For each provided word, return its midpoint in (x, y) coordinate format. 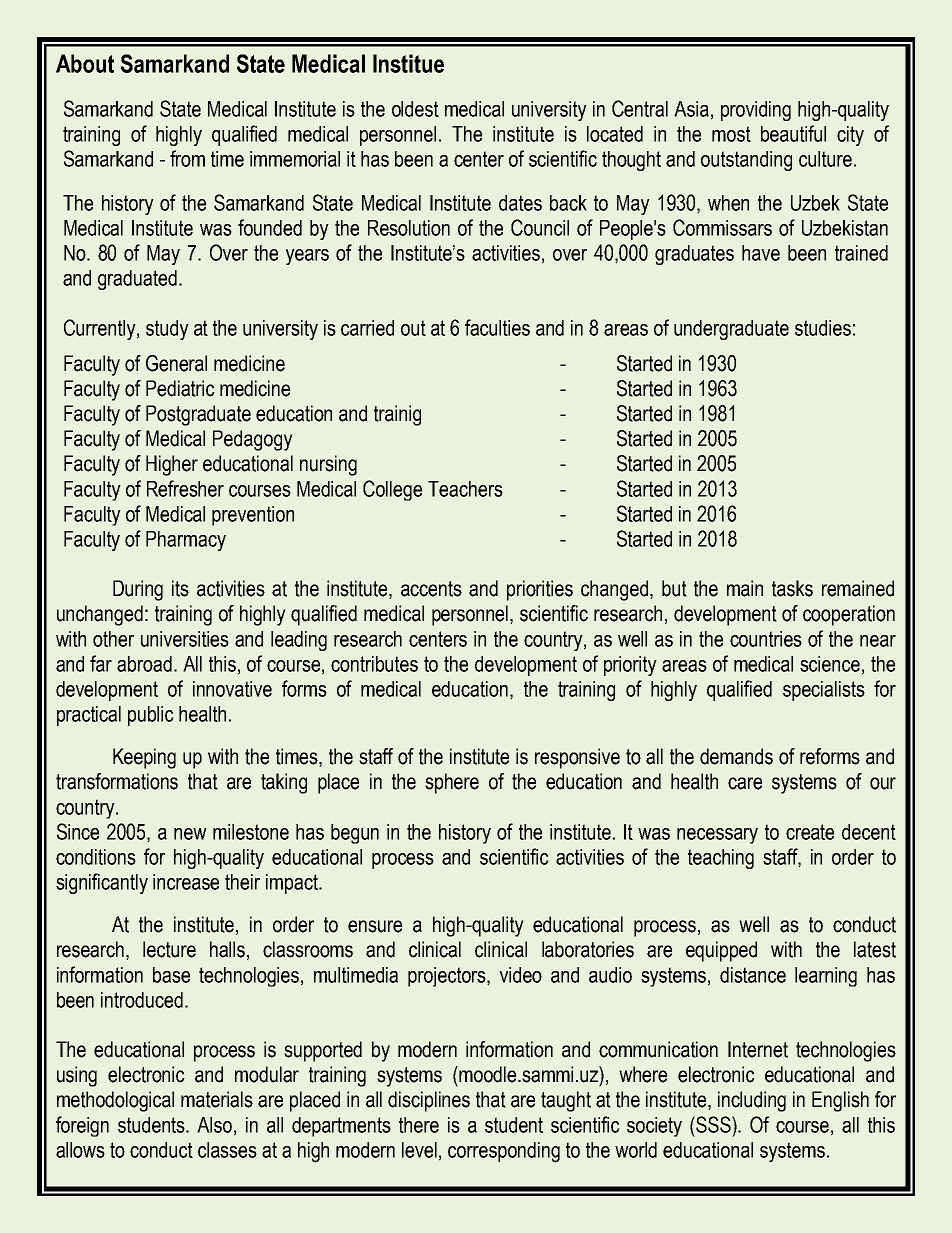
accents (431, 589)
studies (823, 328)
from (187, 158)
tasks (792, 588)
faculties (497, 327)
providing (756, 111)
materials (217, 1099)
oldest (415, 109)
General (176, 363)
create (810, 832)
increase (186, 882)
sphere (452, 783)
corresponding (504, 1152)
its (180, 588)
